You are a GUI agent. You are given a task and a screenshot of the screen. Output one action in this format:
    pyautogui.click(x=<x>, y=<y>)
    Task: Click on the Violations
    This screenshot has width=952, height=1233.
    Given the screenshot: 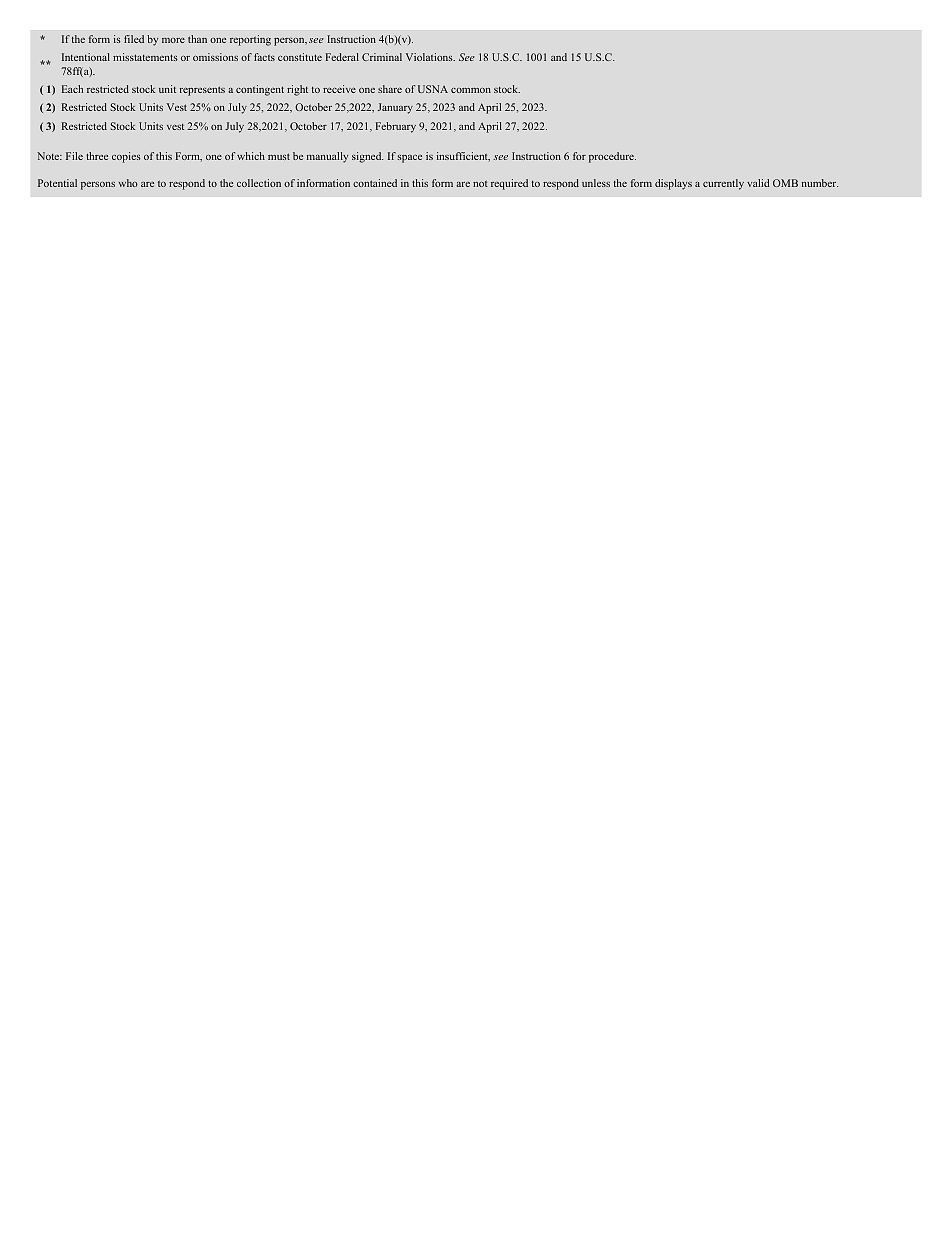 What is the action you would take?
    pyautogui.click(x=430, y=57)
